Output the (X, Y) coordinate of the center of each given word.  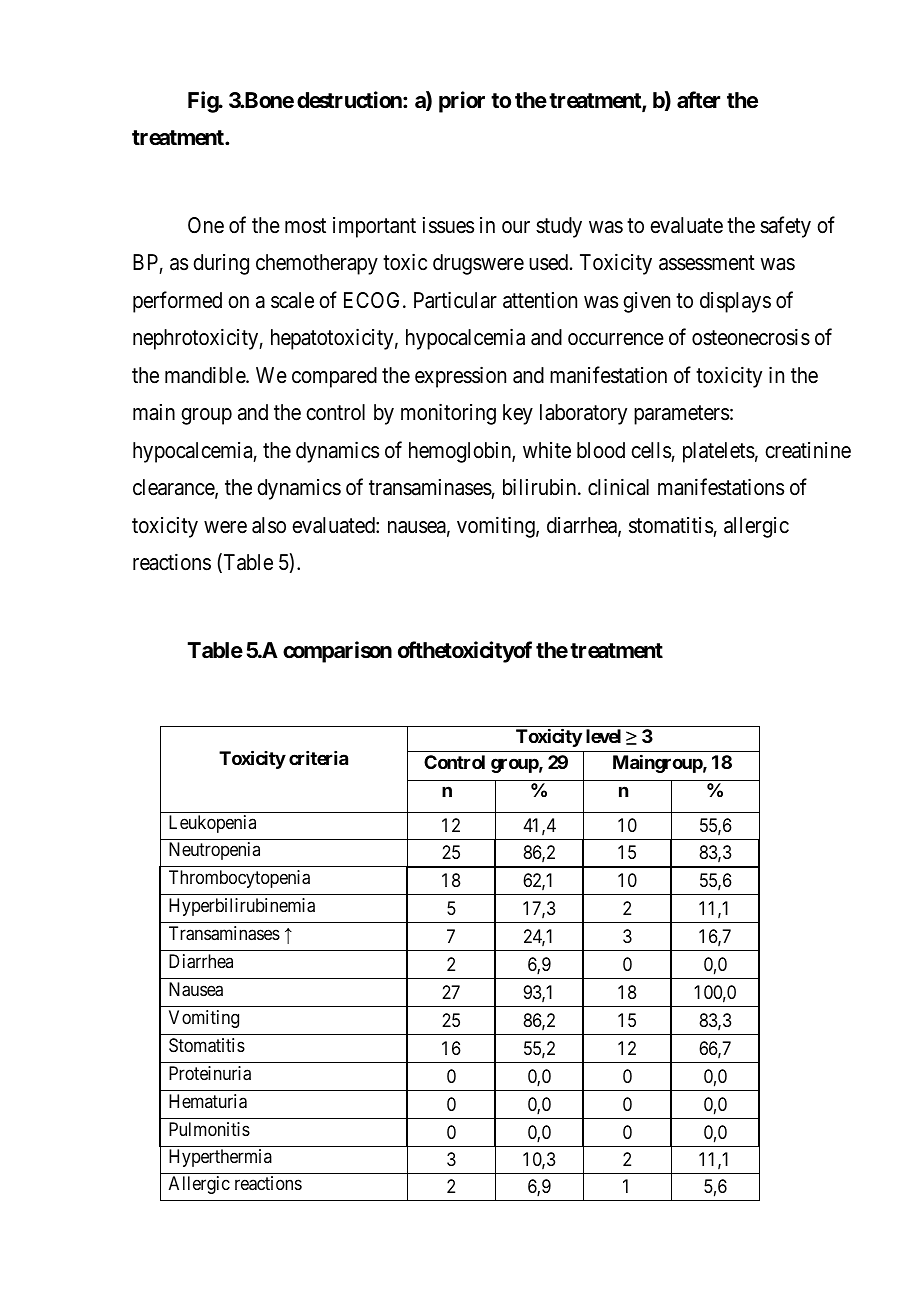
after (698, 100)
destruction (350, 100)
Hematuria (208, 1101)
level (603, 736)
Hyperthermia (220, 1158)
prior (462, 102)
